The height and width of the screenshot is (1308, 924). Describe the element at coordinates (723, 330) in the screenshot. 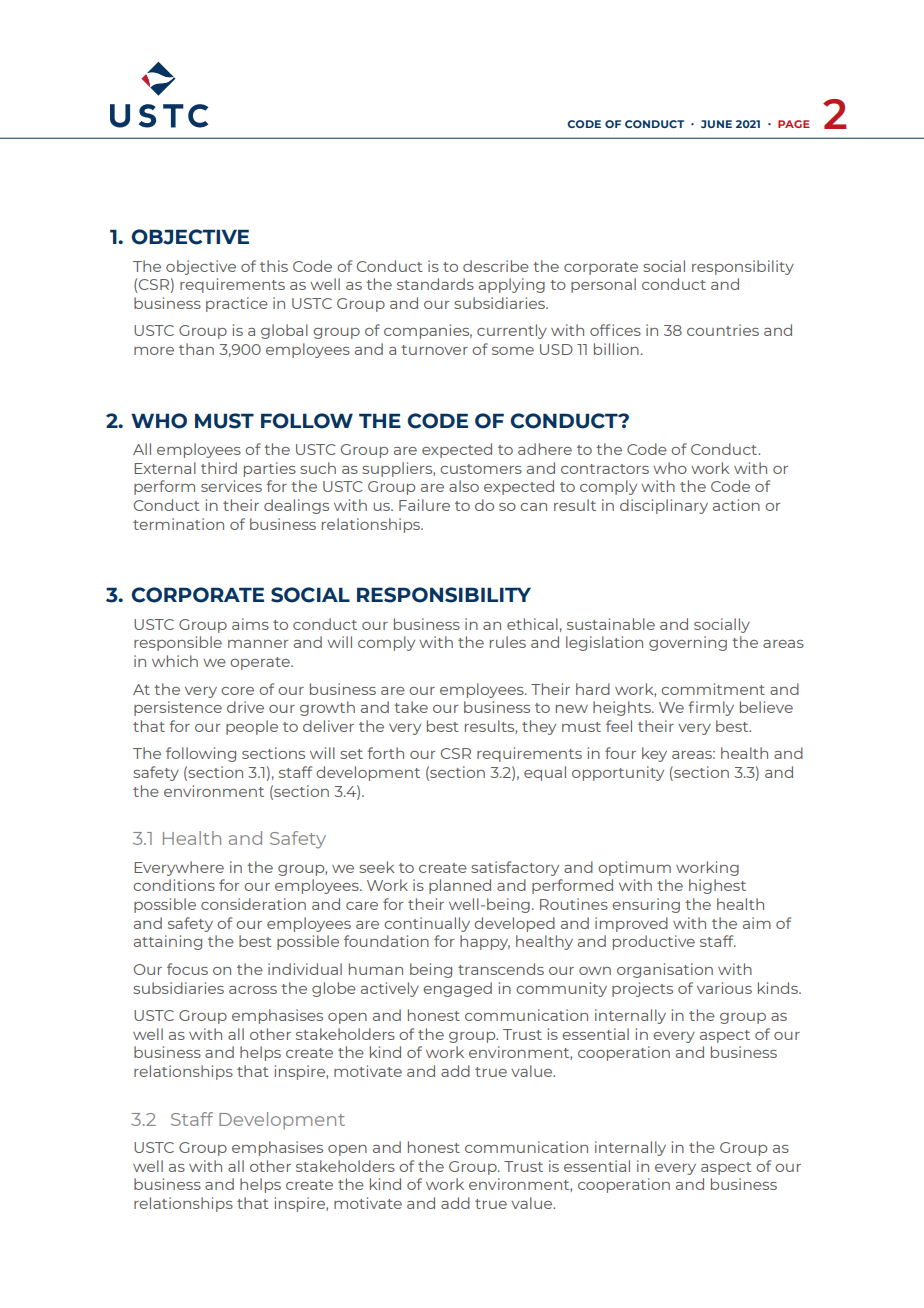

I see `countries` at that location.
